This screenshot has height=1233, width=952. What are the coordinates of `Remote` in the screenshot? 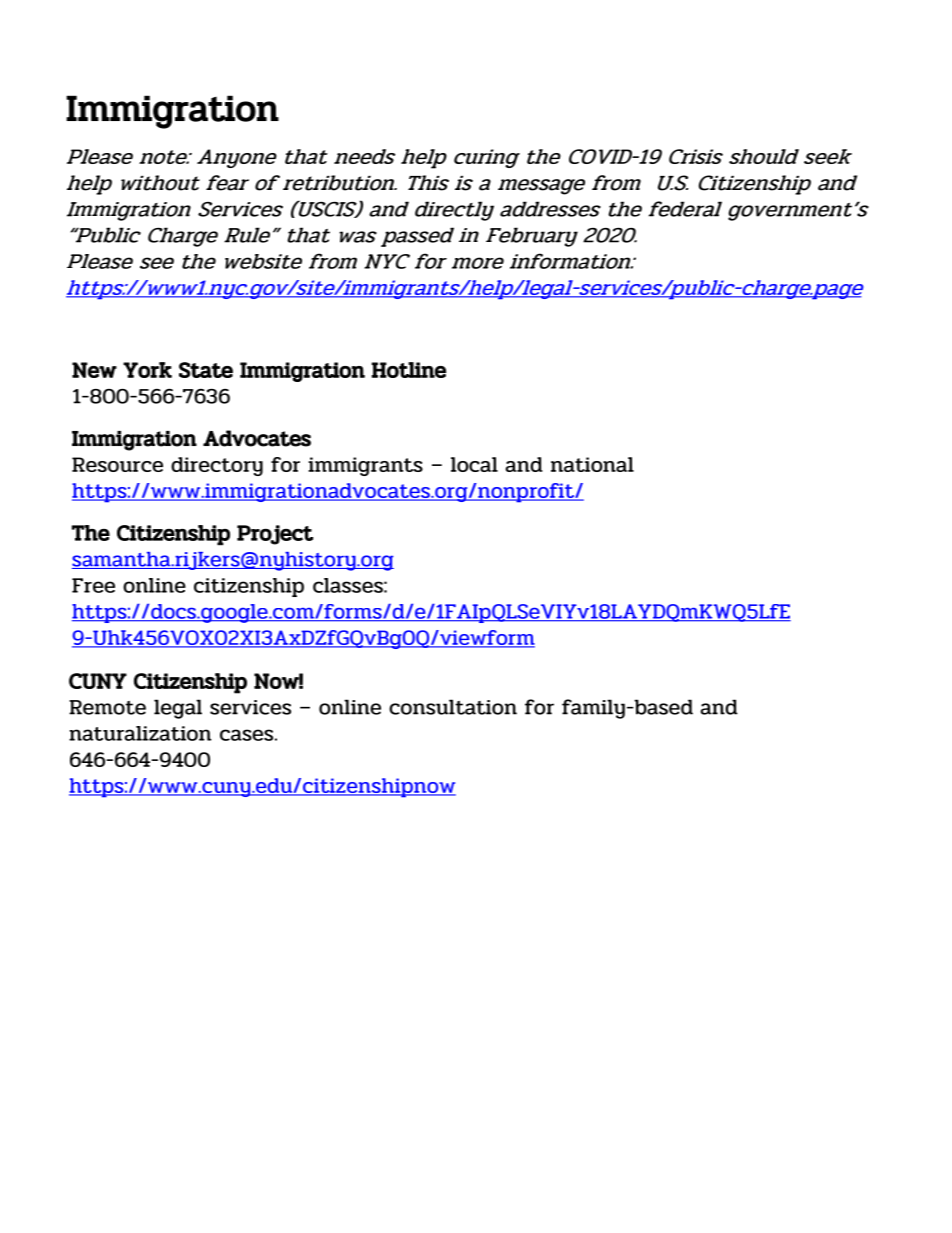 It's located at (107, 707).
